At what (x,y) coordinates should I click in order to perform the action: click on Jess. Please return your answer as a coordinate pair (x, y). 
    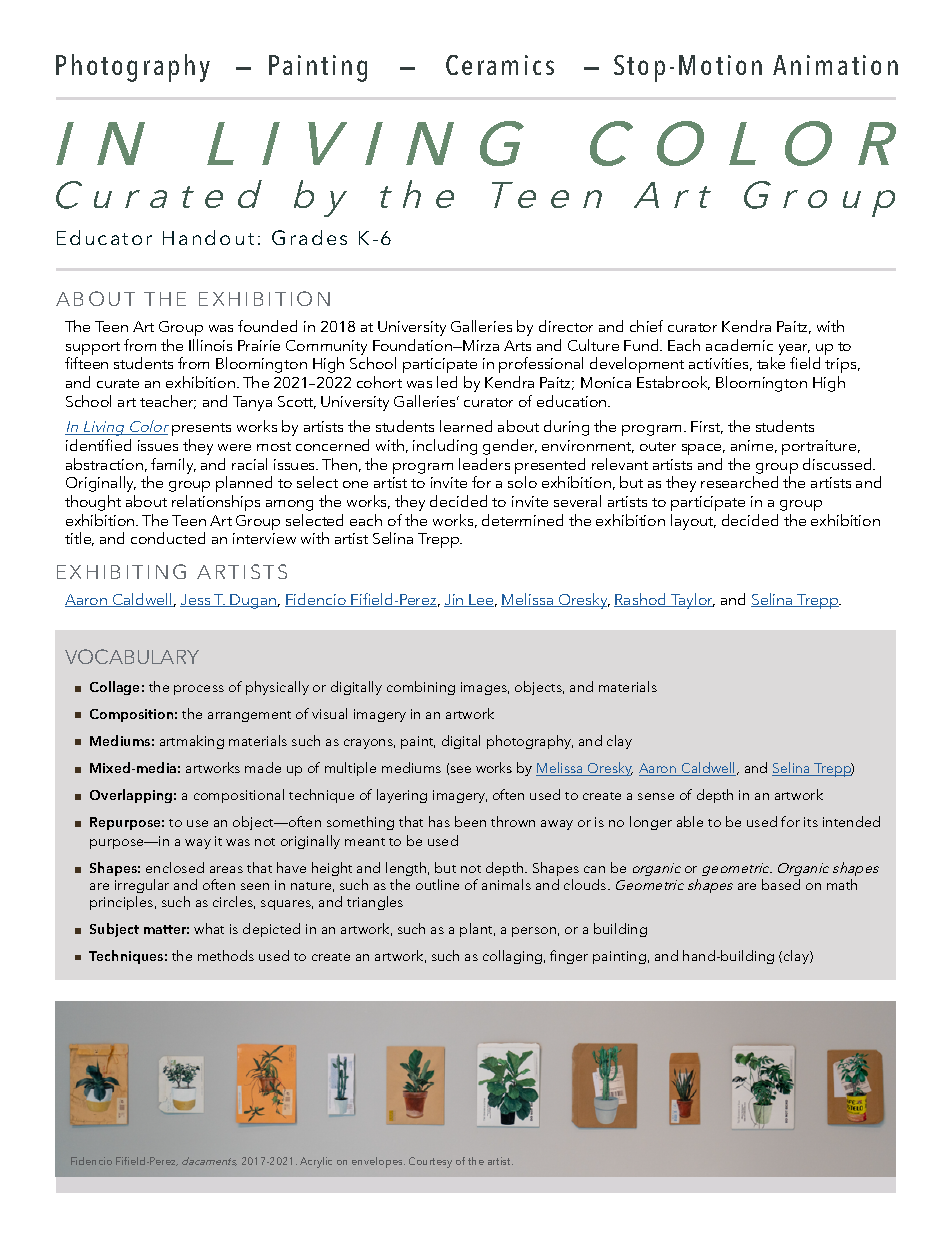
    Looking at the image, I should click on (196, 600).
